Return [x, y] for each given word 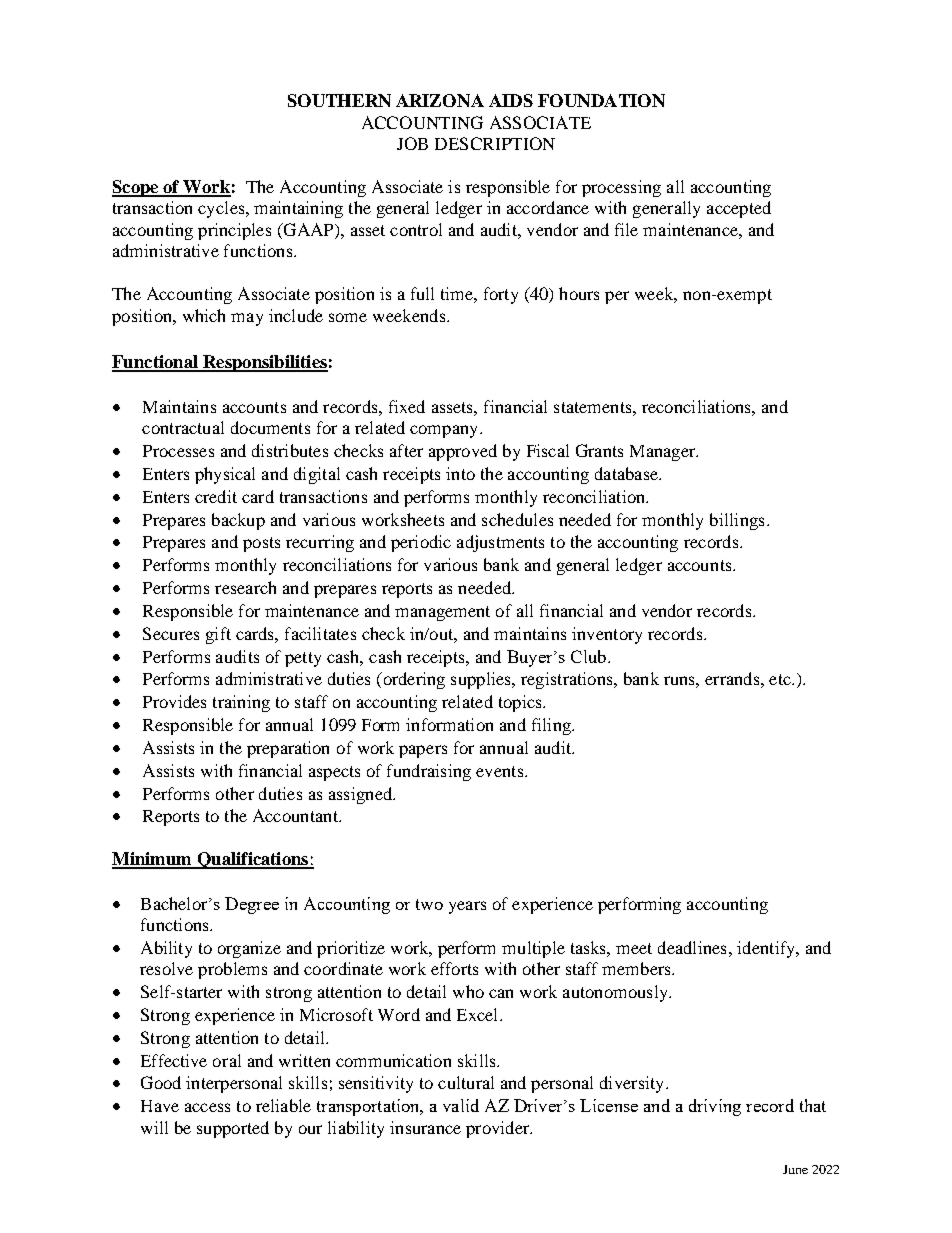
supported [233, 1129]
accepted [739, 209]
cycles [222, 209]
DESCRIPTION [495, 143]
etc [781, 679]
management [442, 613]
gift [218, 635]
